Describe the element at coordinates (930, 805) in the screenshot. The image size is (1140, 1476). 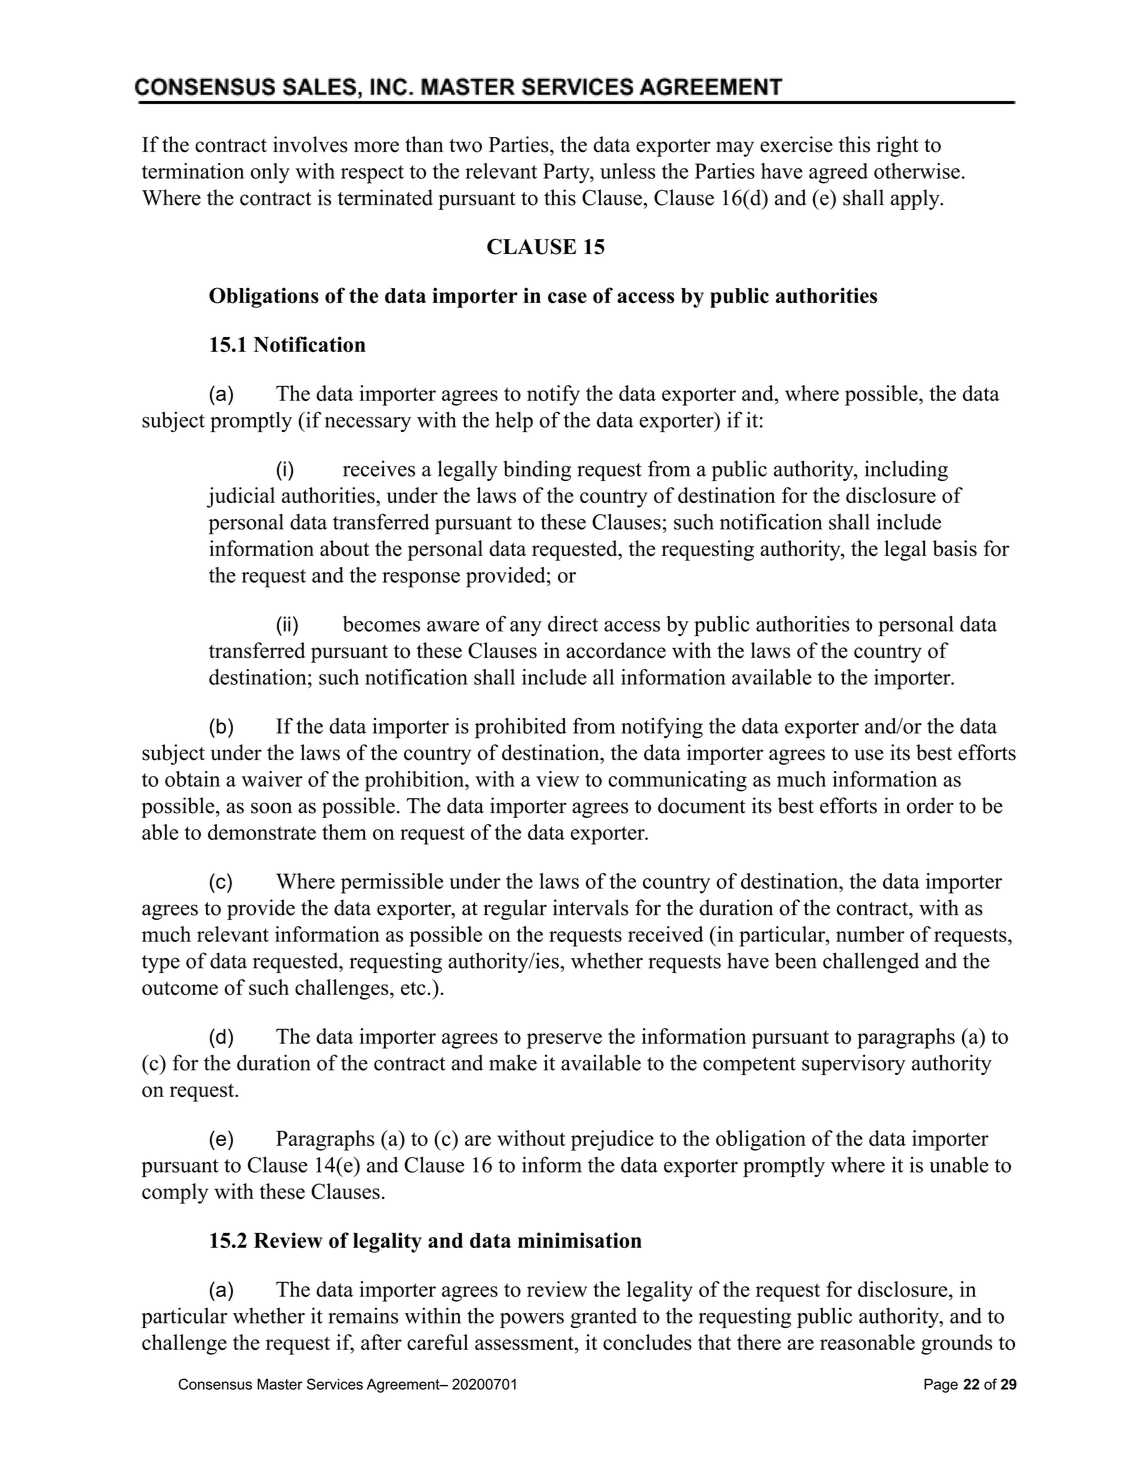
I see `order` at that location.
